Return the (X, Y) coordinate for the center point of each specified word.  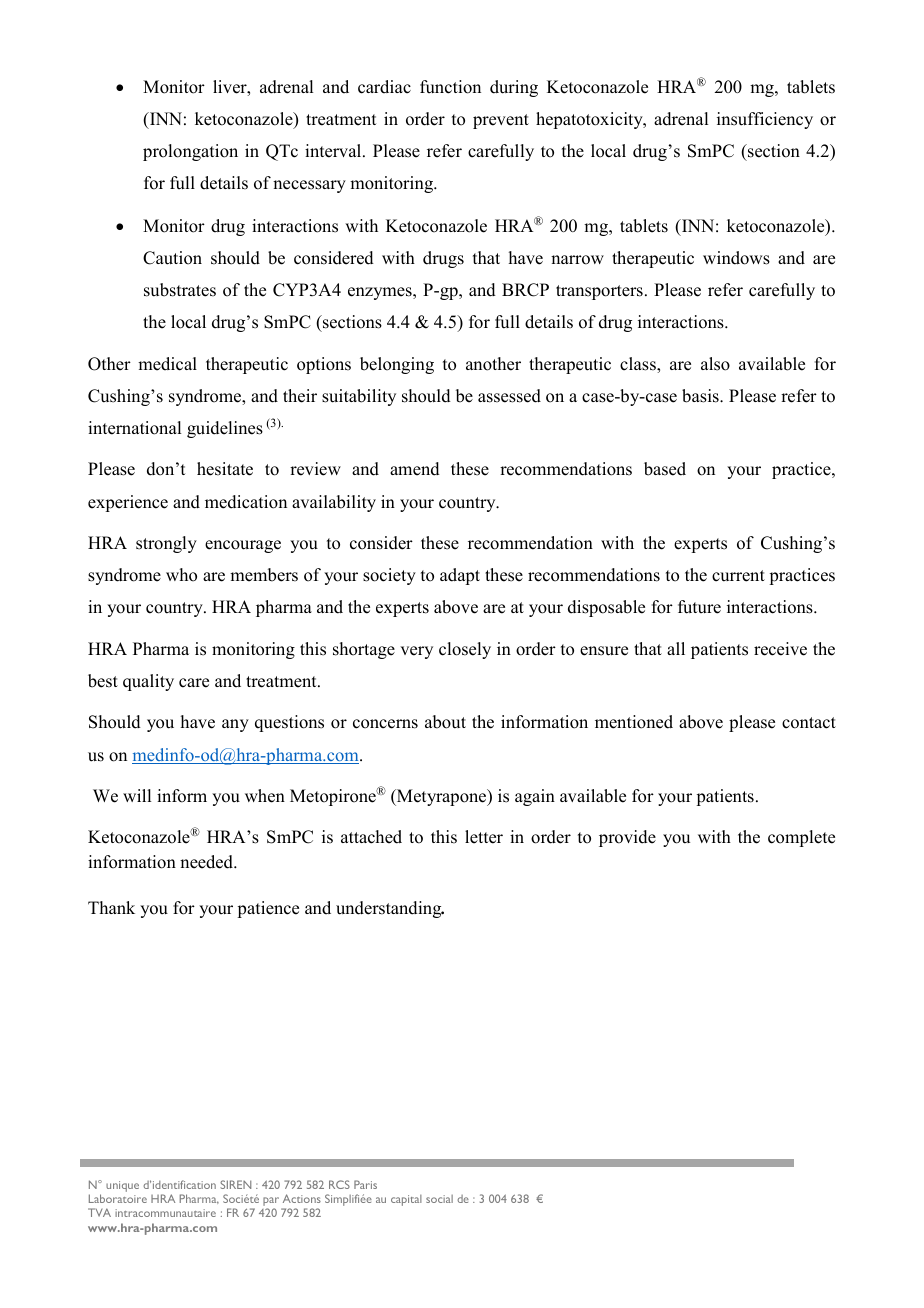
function (450, 87)
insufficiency (765, 120)
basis (701, 396)
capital (406, 1200)
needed (208, 862)
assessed (509, 396)
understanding (390, 909)
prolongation (190, 152)
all (676, 648)
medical (167, 364)
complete (801, 838)
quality (148, 682)
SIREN (235, 1184)
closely (465, 650)
